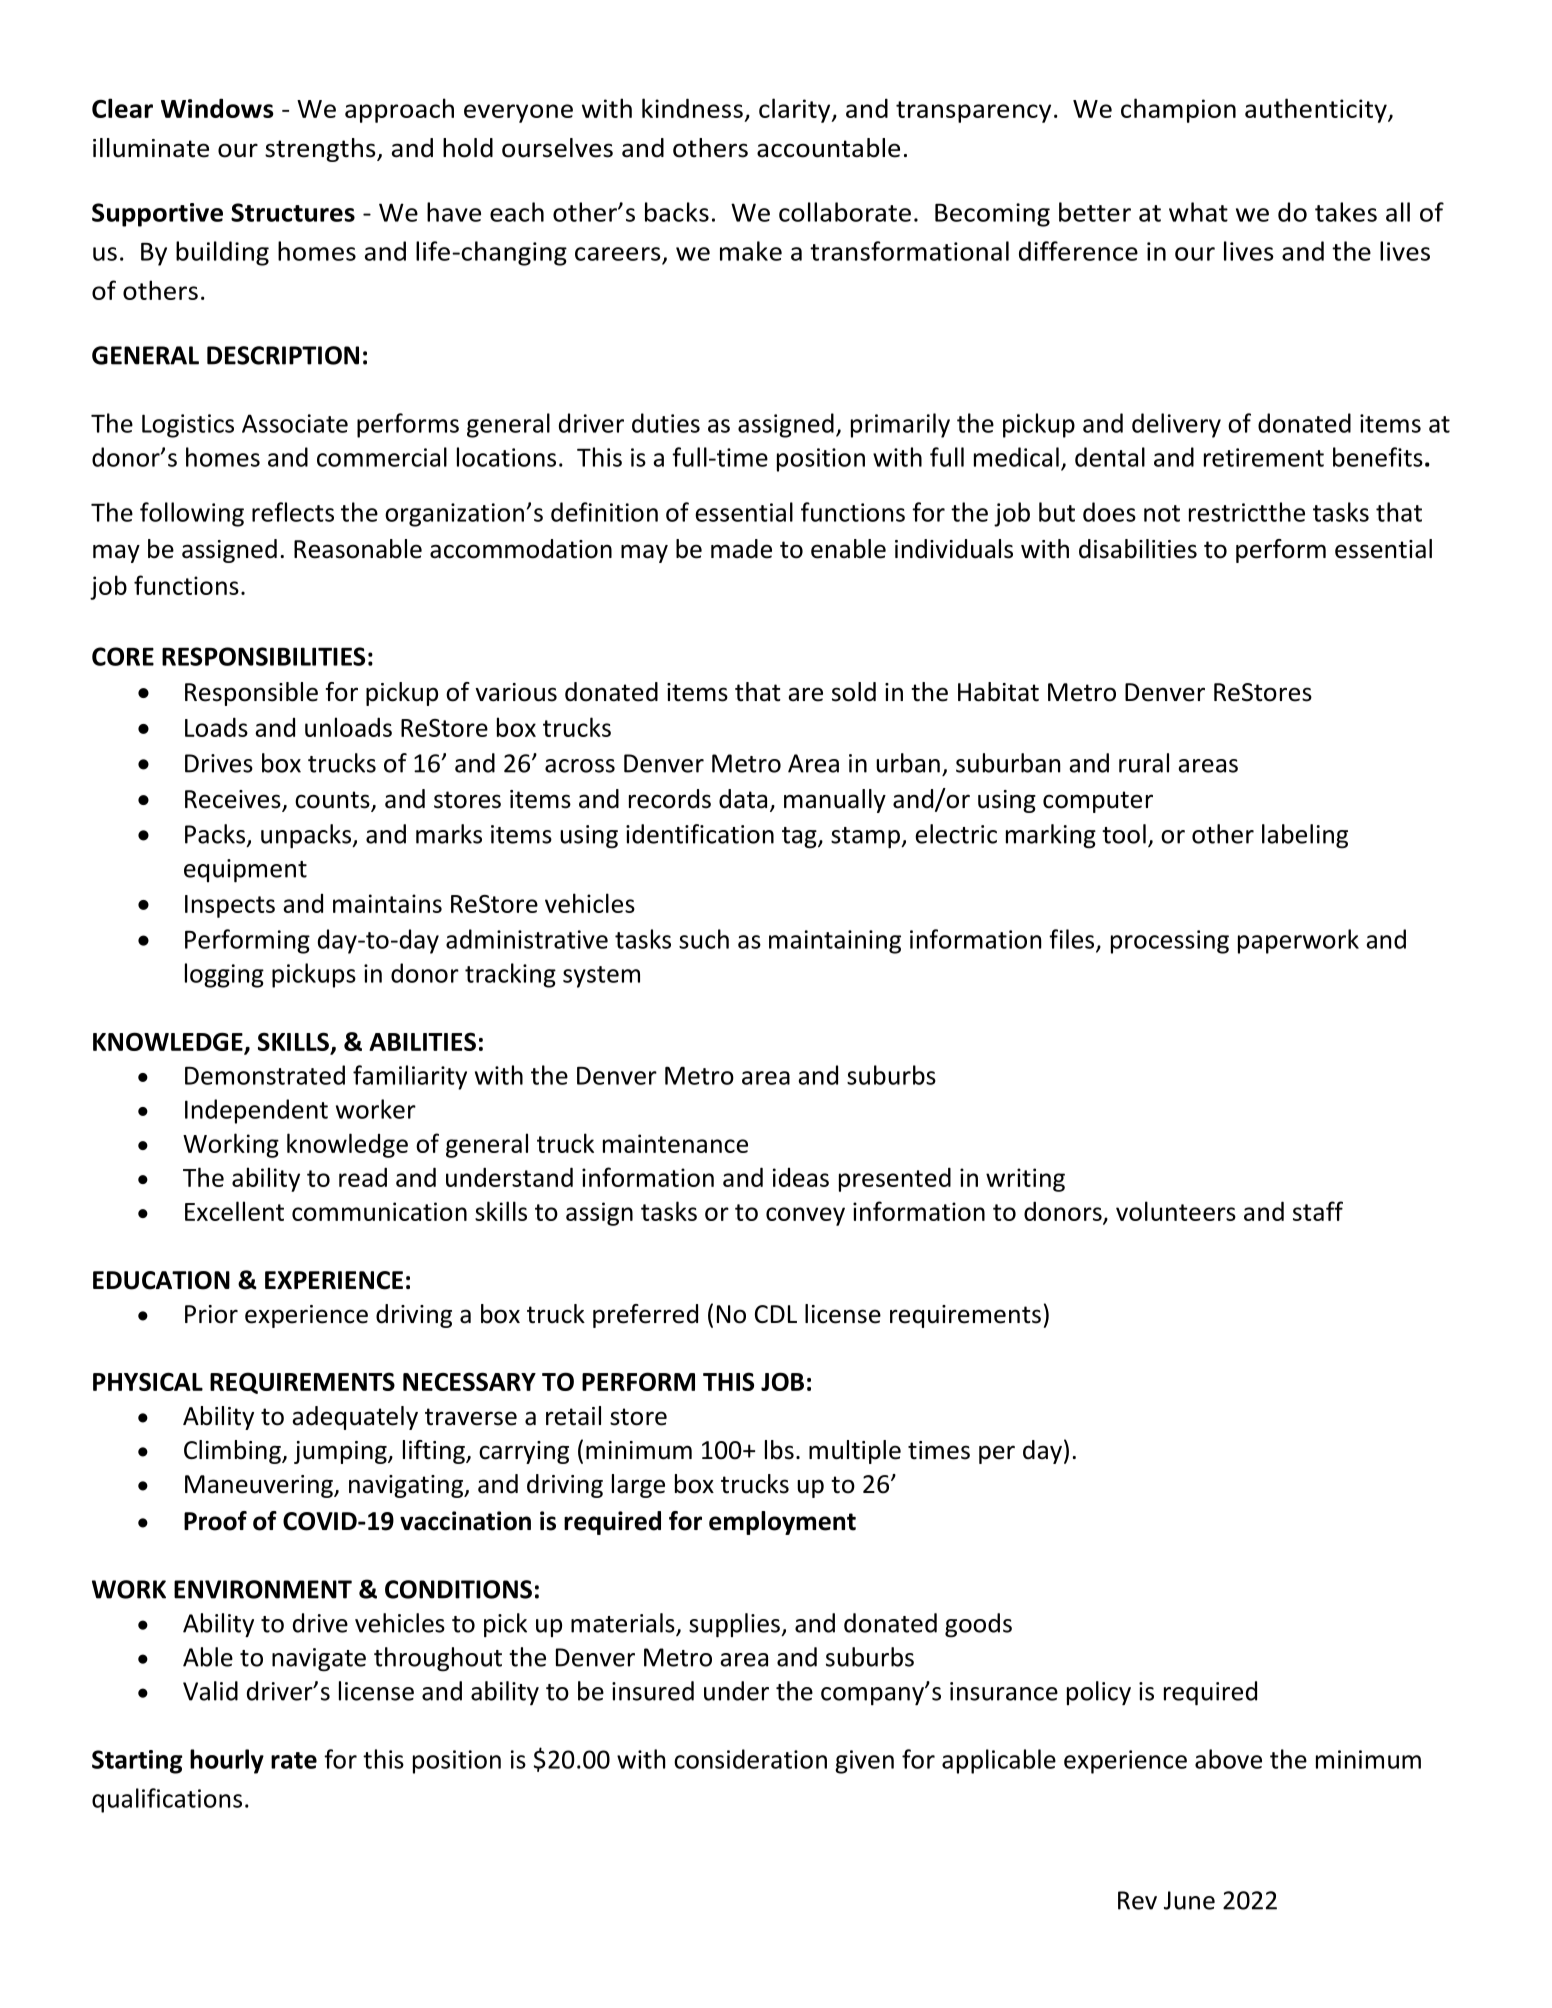 This image has height=2008, width=1552. Describe the element at coordinates (704, 939) in the image. I see `such` at that location.
